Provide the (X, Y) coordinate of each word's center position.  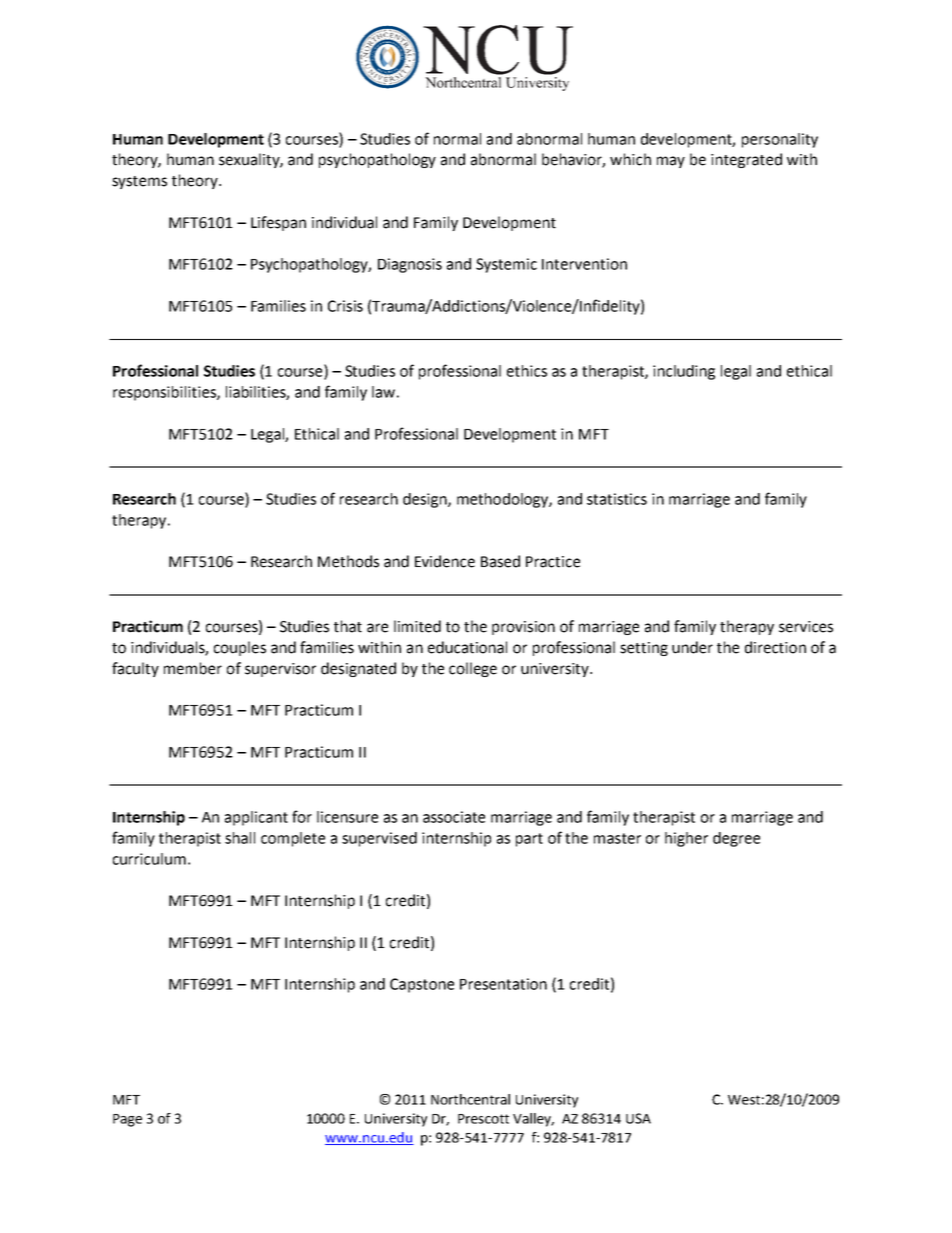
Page (127, 1120)
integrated (746, 160)
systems (139, 182)
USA (638, 1118)
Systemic (506, 265)
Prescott (483, 1119)
